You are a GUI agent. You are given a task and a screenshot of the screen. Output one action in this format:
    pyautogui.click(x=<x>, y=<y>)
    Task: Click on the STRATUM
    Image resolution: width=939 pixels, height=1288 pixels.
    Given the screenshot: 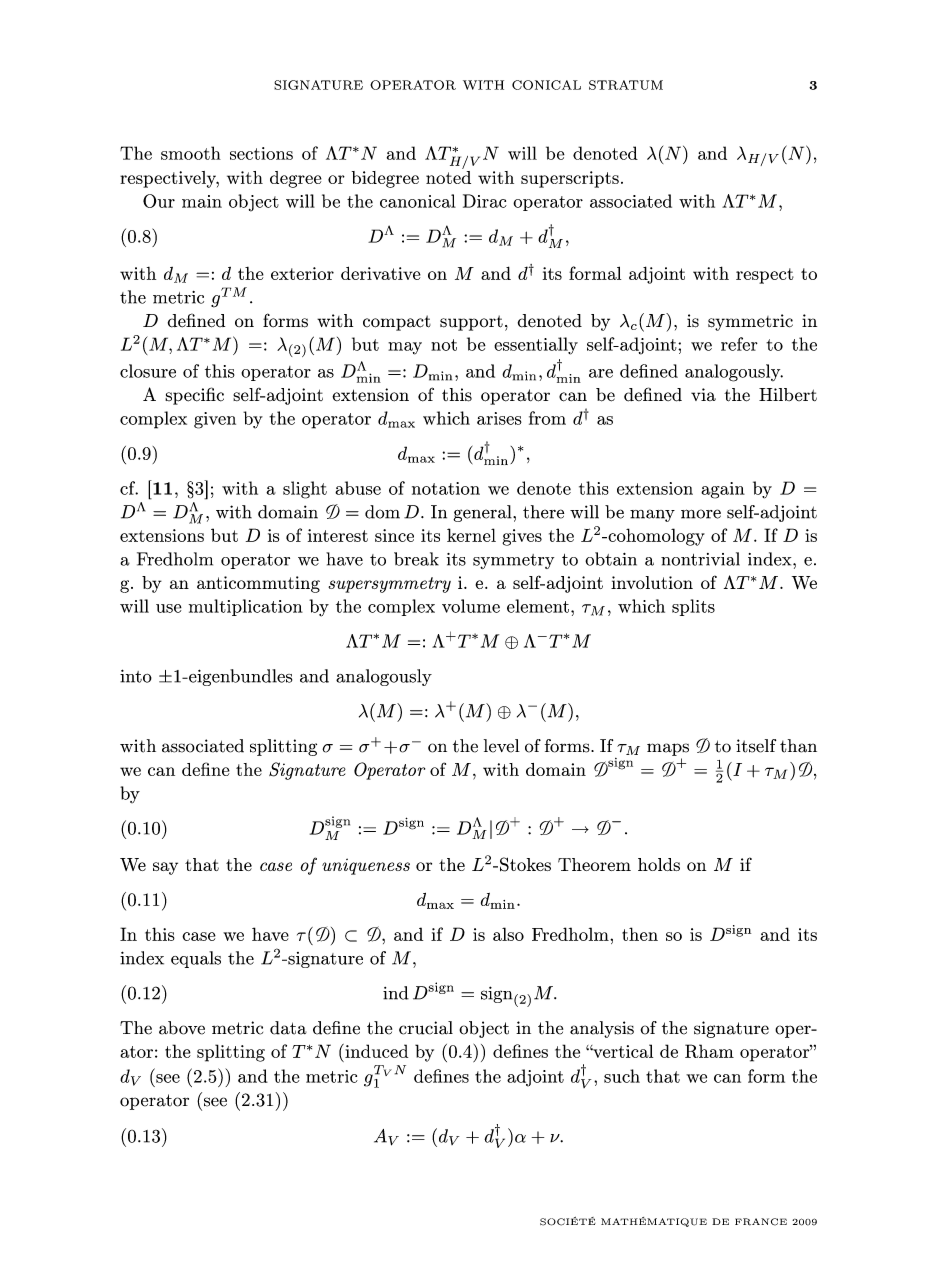 What is the action you would take?
    pyautogui.click(x=626, y=85)
